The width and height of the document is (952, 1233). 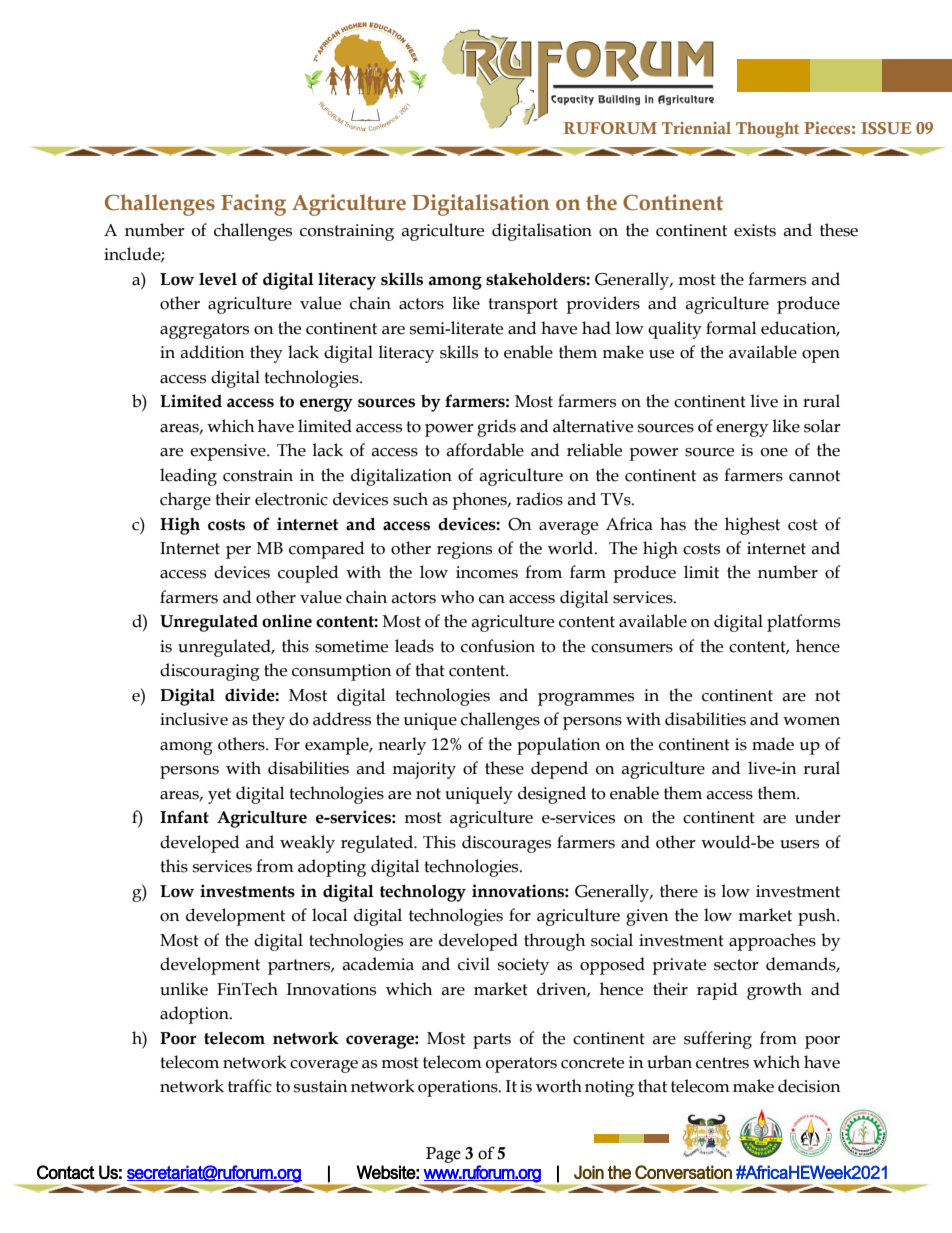 What do you see at coordinates (803, 623) in the document?
I see `platforms` at bounding box center [803, 623].
